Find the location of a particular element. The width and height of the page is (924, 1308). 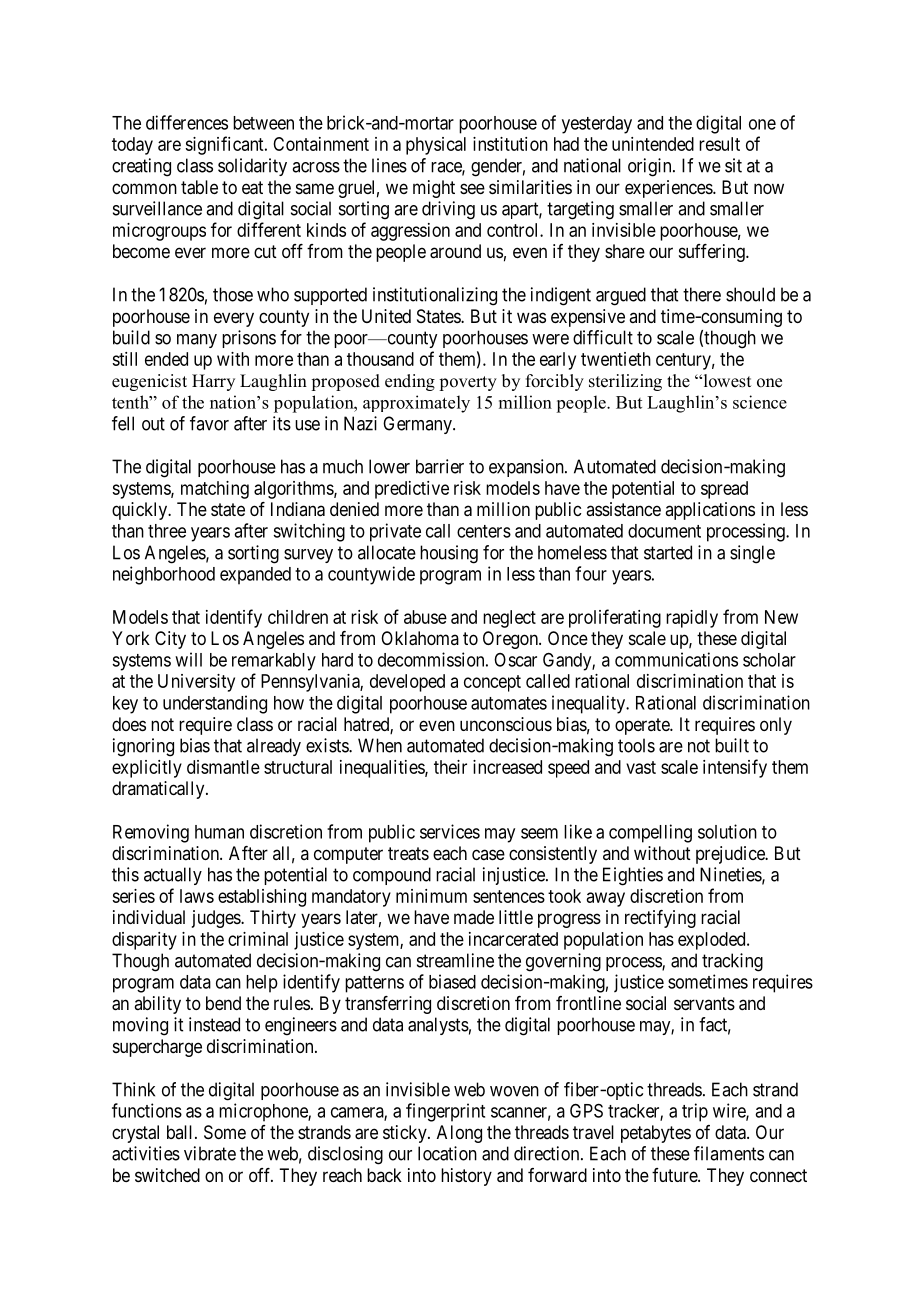

result is located at coordinates (719, 144).
